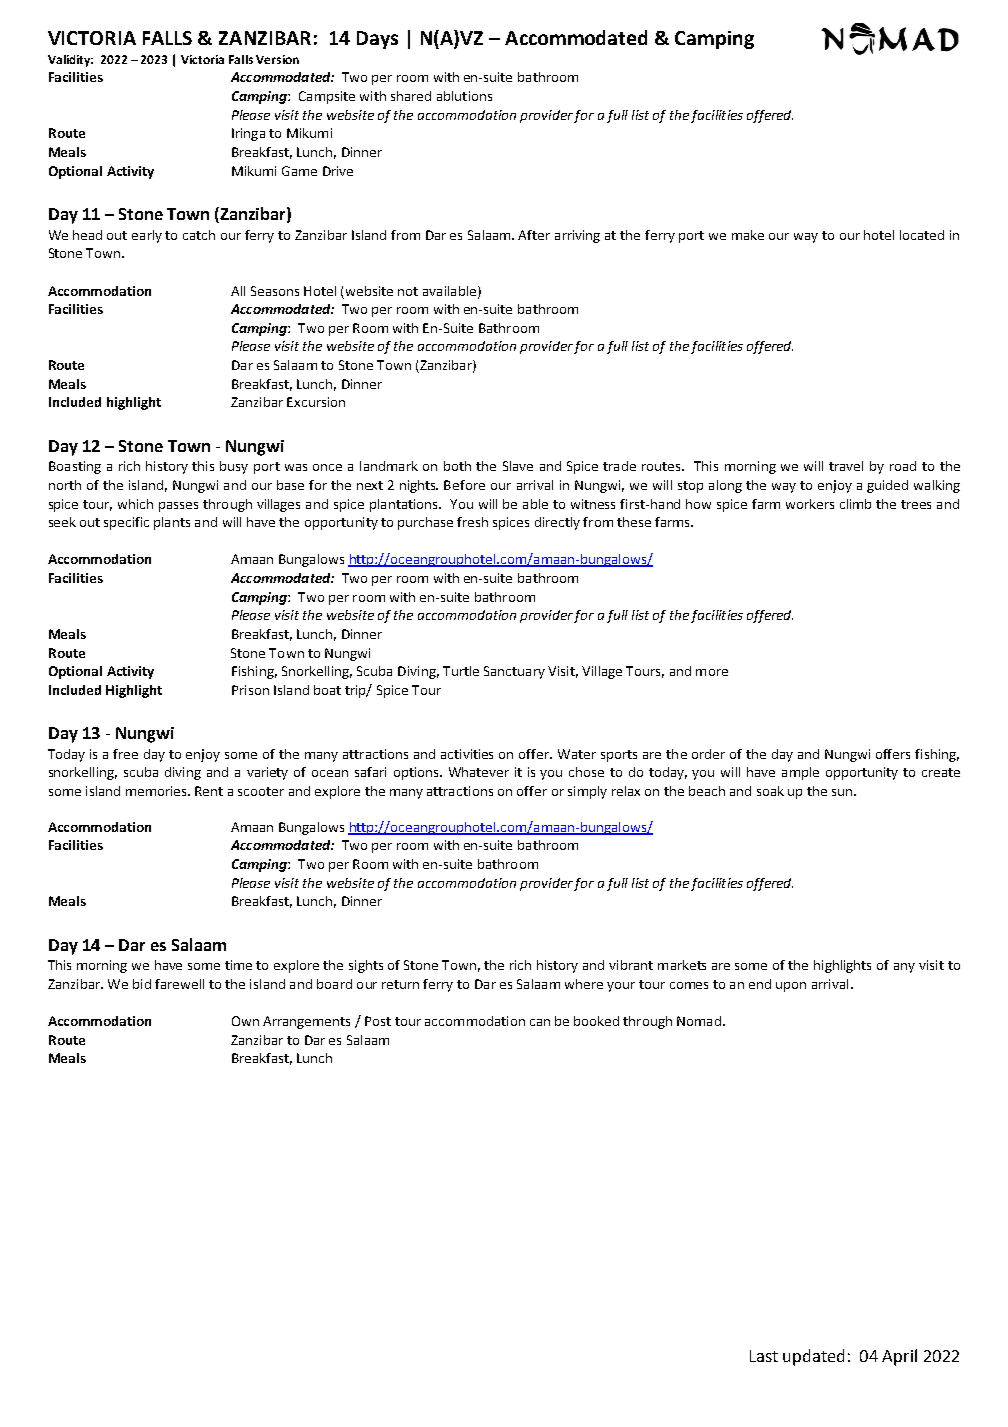  Describe the element at coordinates (250, 690) in the screenshot. I see `Prison` at that location.
